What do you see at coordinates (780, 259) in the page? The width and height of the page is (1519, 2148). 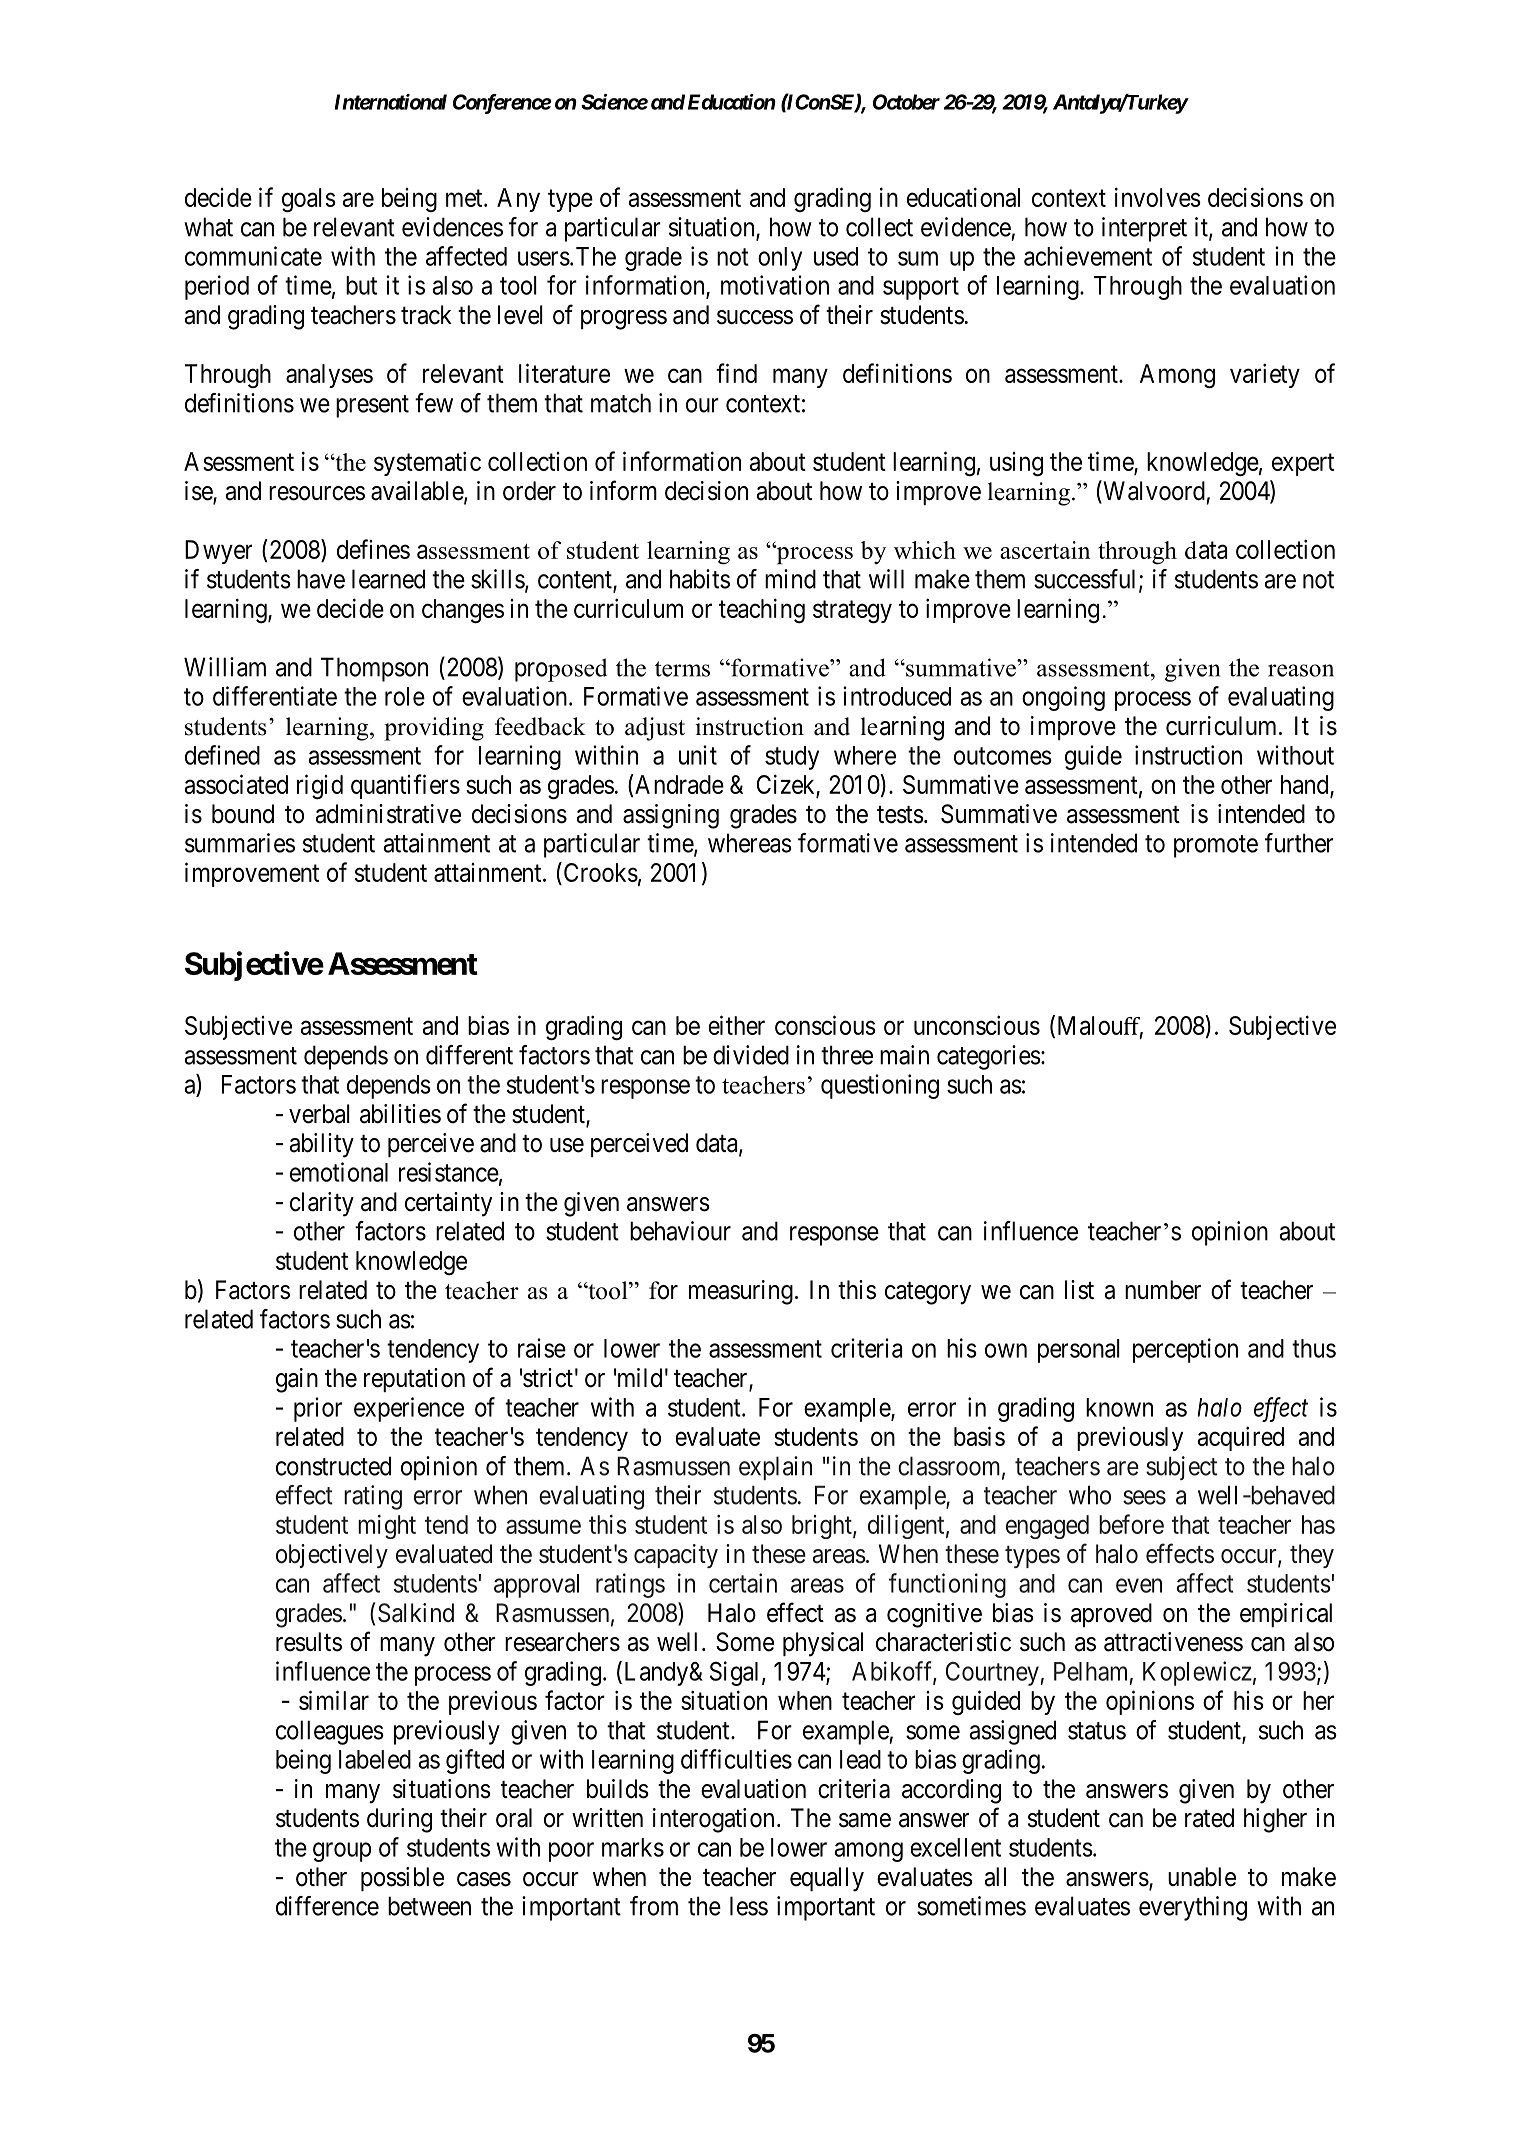 I see `only` at bounding box center [780, 259].
